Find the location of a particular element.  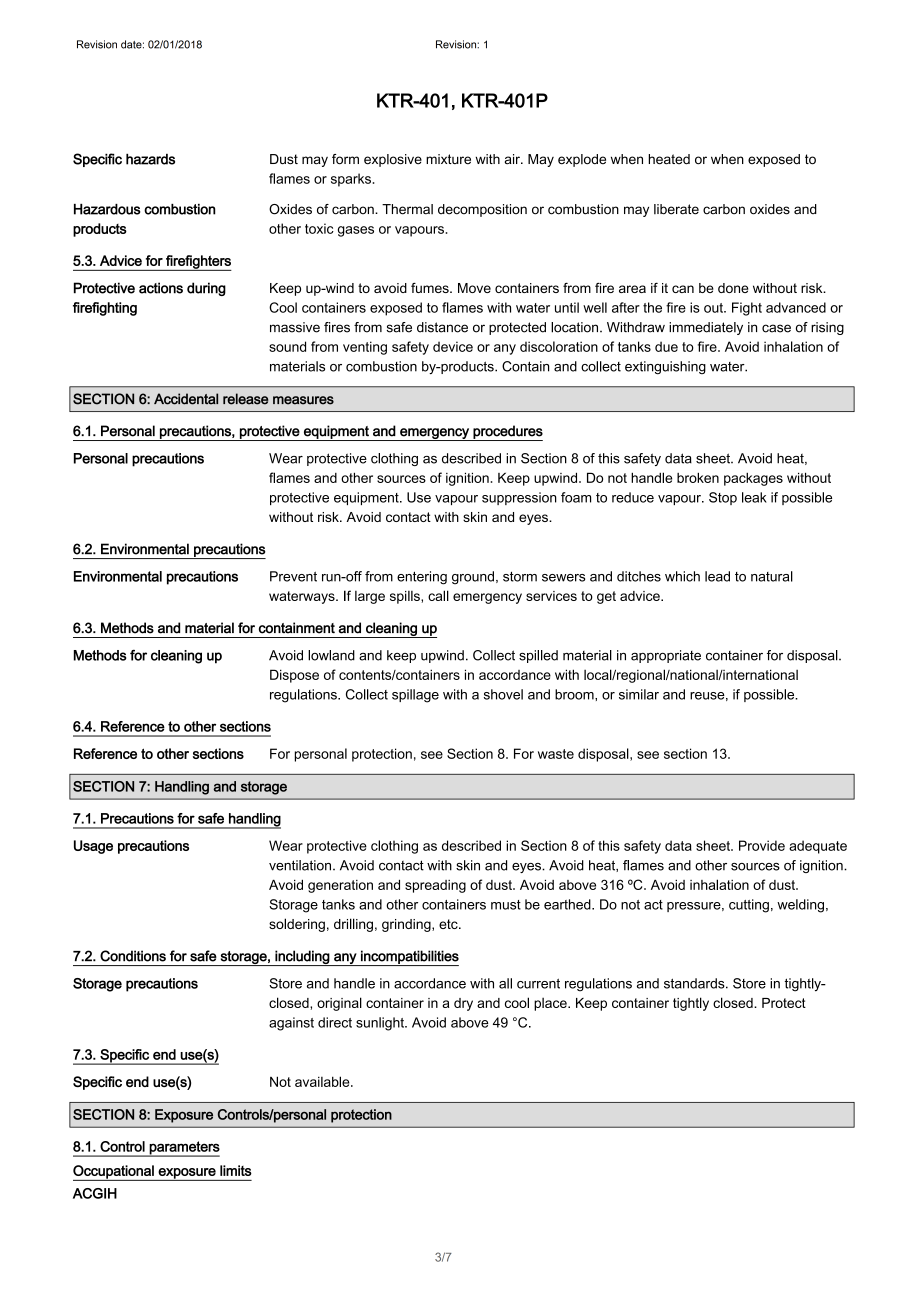

suppression is located at coordinates (519, 498).
